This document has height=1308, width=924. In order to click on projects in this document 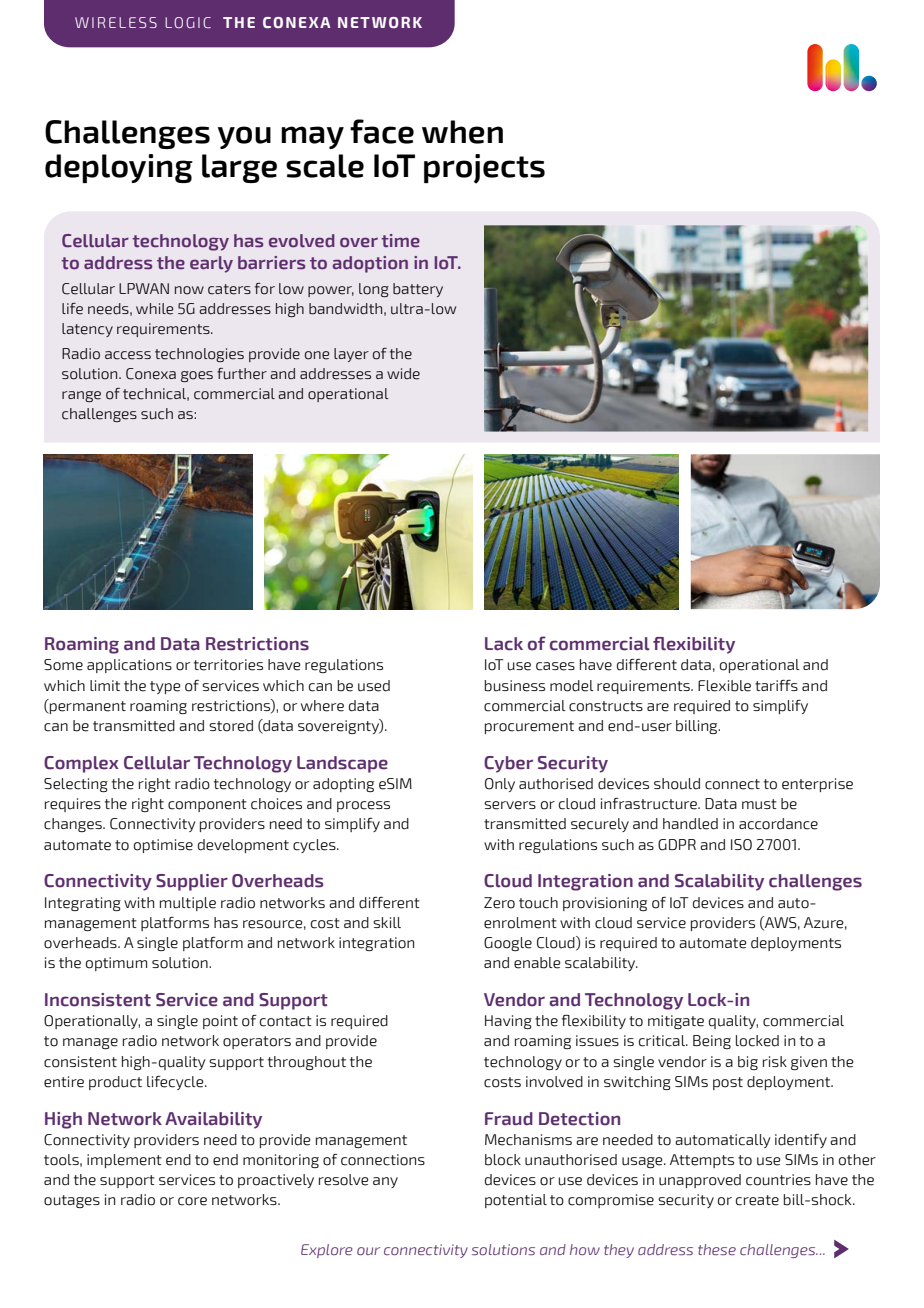, I will do `click(484, 169)`.
